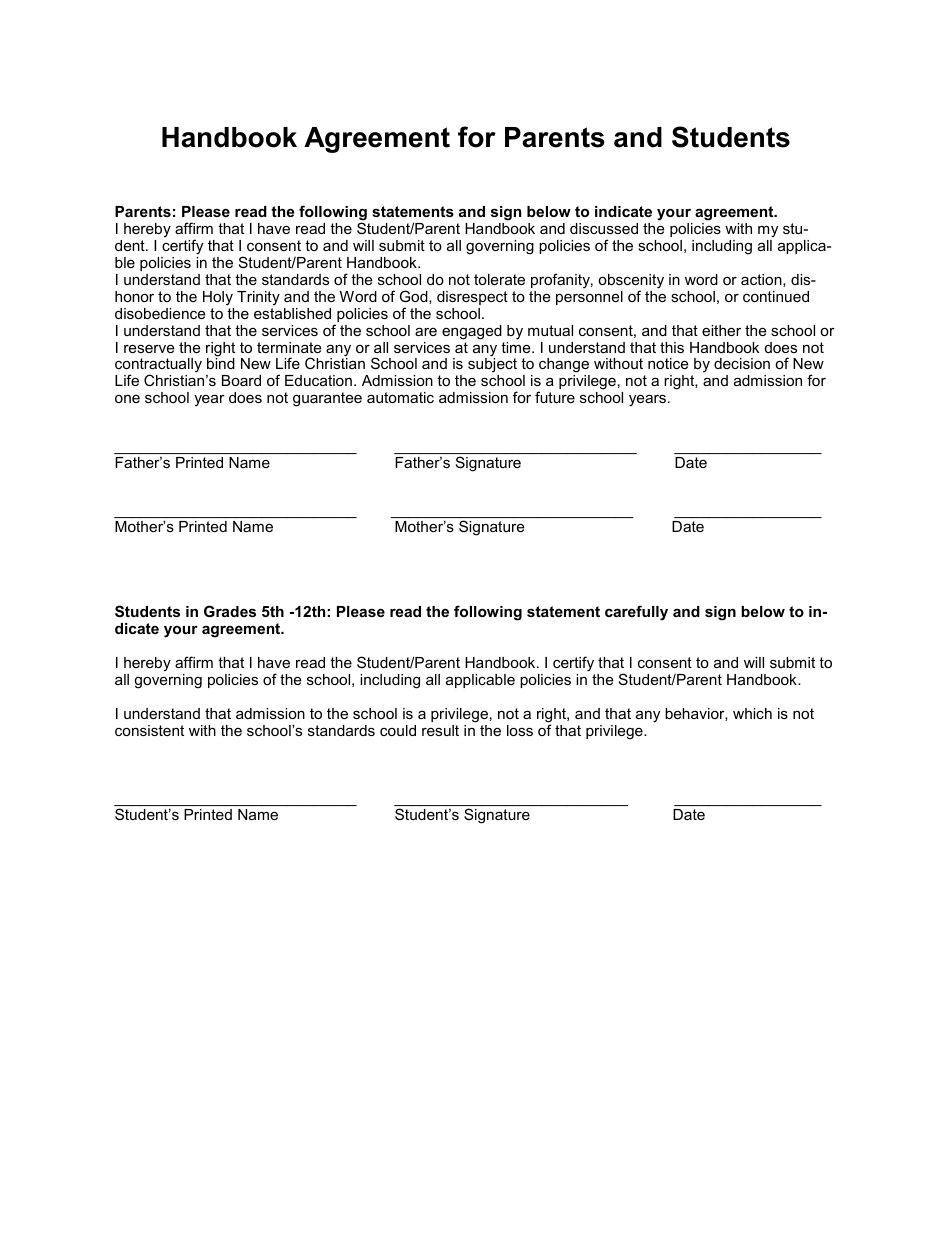  Describe the element at coordinates (149, 730) in the image. I see `consistent` at that location.
